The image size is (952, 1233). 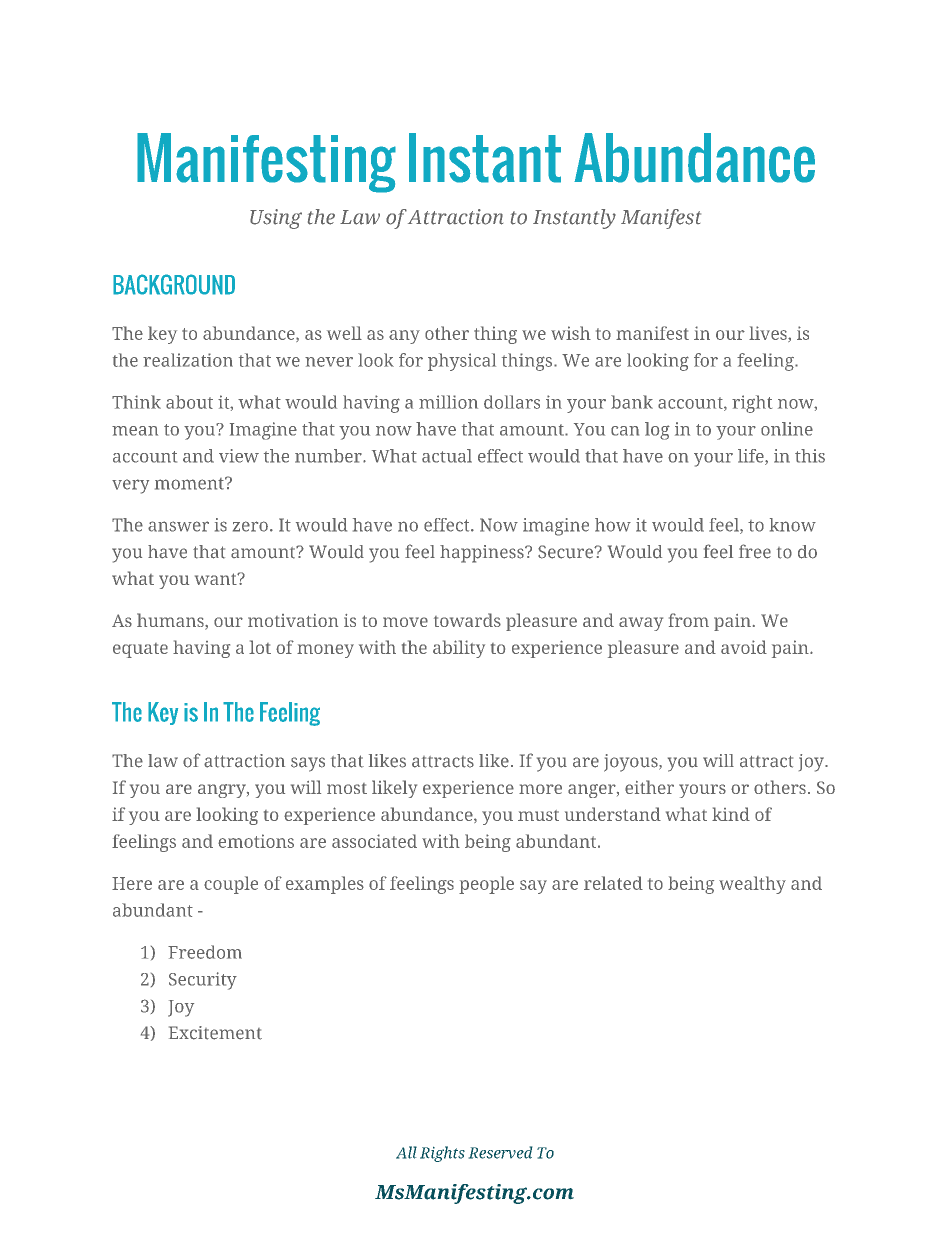 I want to click on must, so click(x=538, y=815).
